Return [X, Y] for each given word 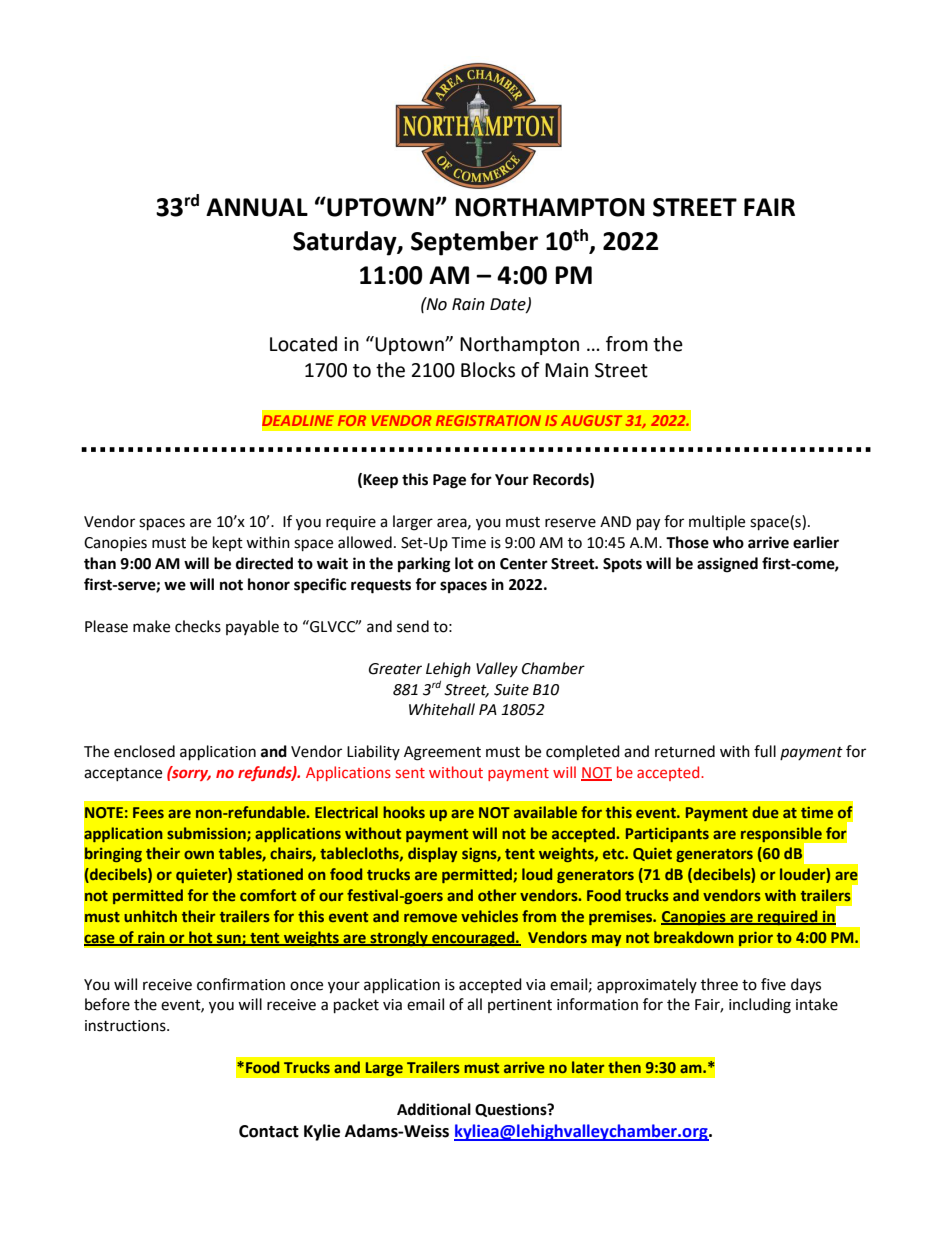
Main [566, 370]
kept [228, 543]
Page [449, 481]
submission [207, 834]
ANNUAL [257, 207]
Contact [269, 1131]
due [765, 812]
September [474, 243]
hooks [404, 812]
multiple [717, 523]
